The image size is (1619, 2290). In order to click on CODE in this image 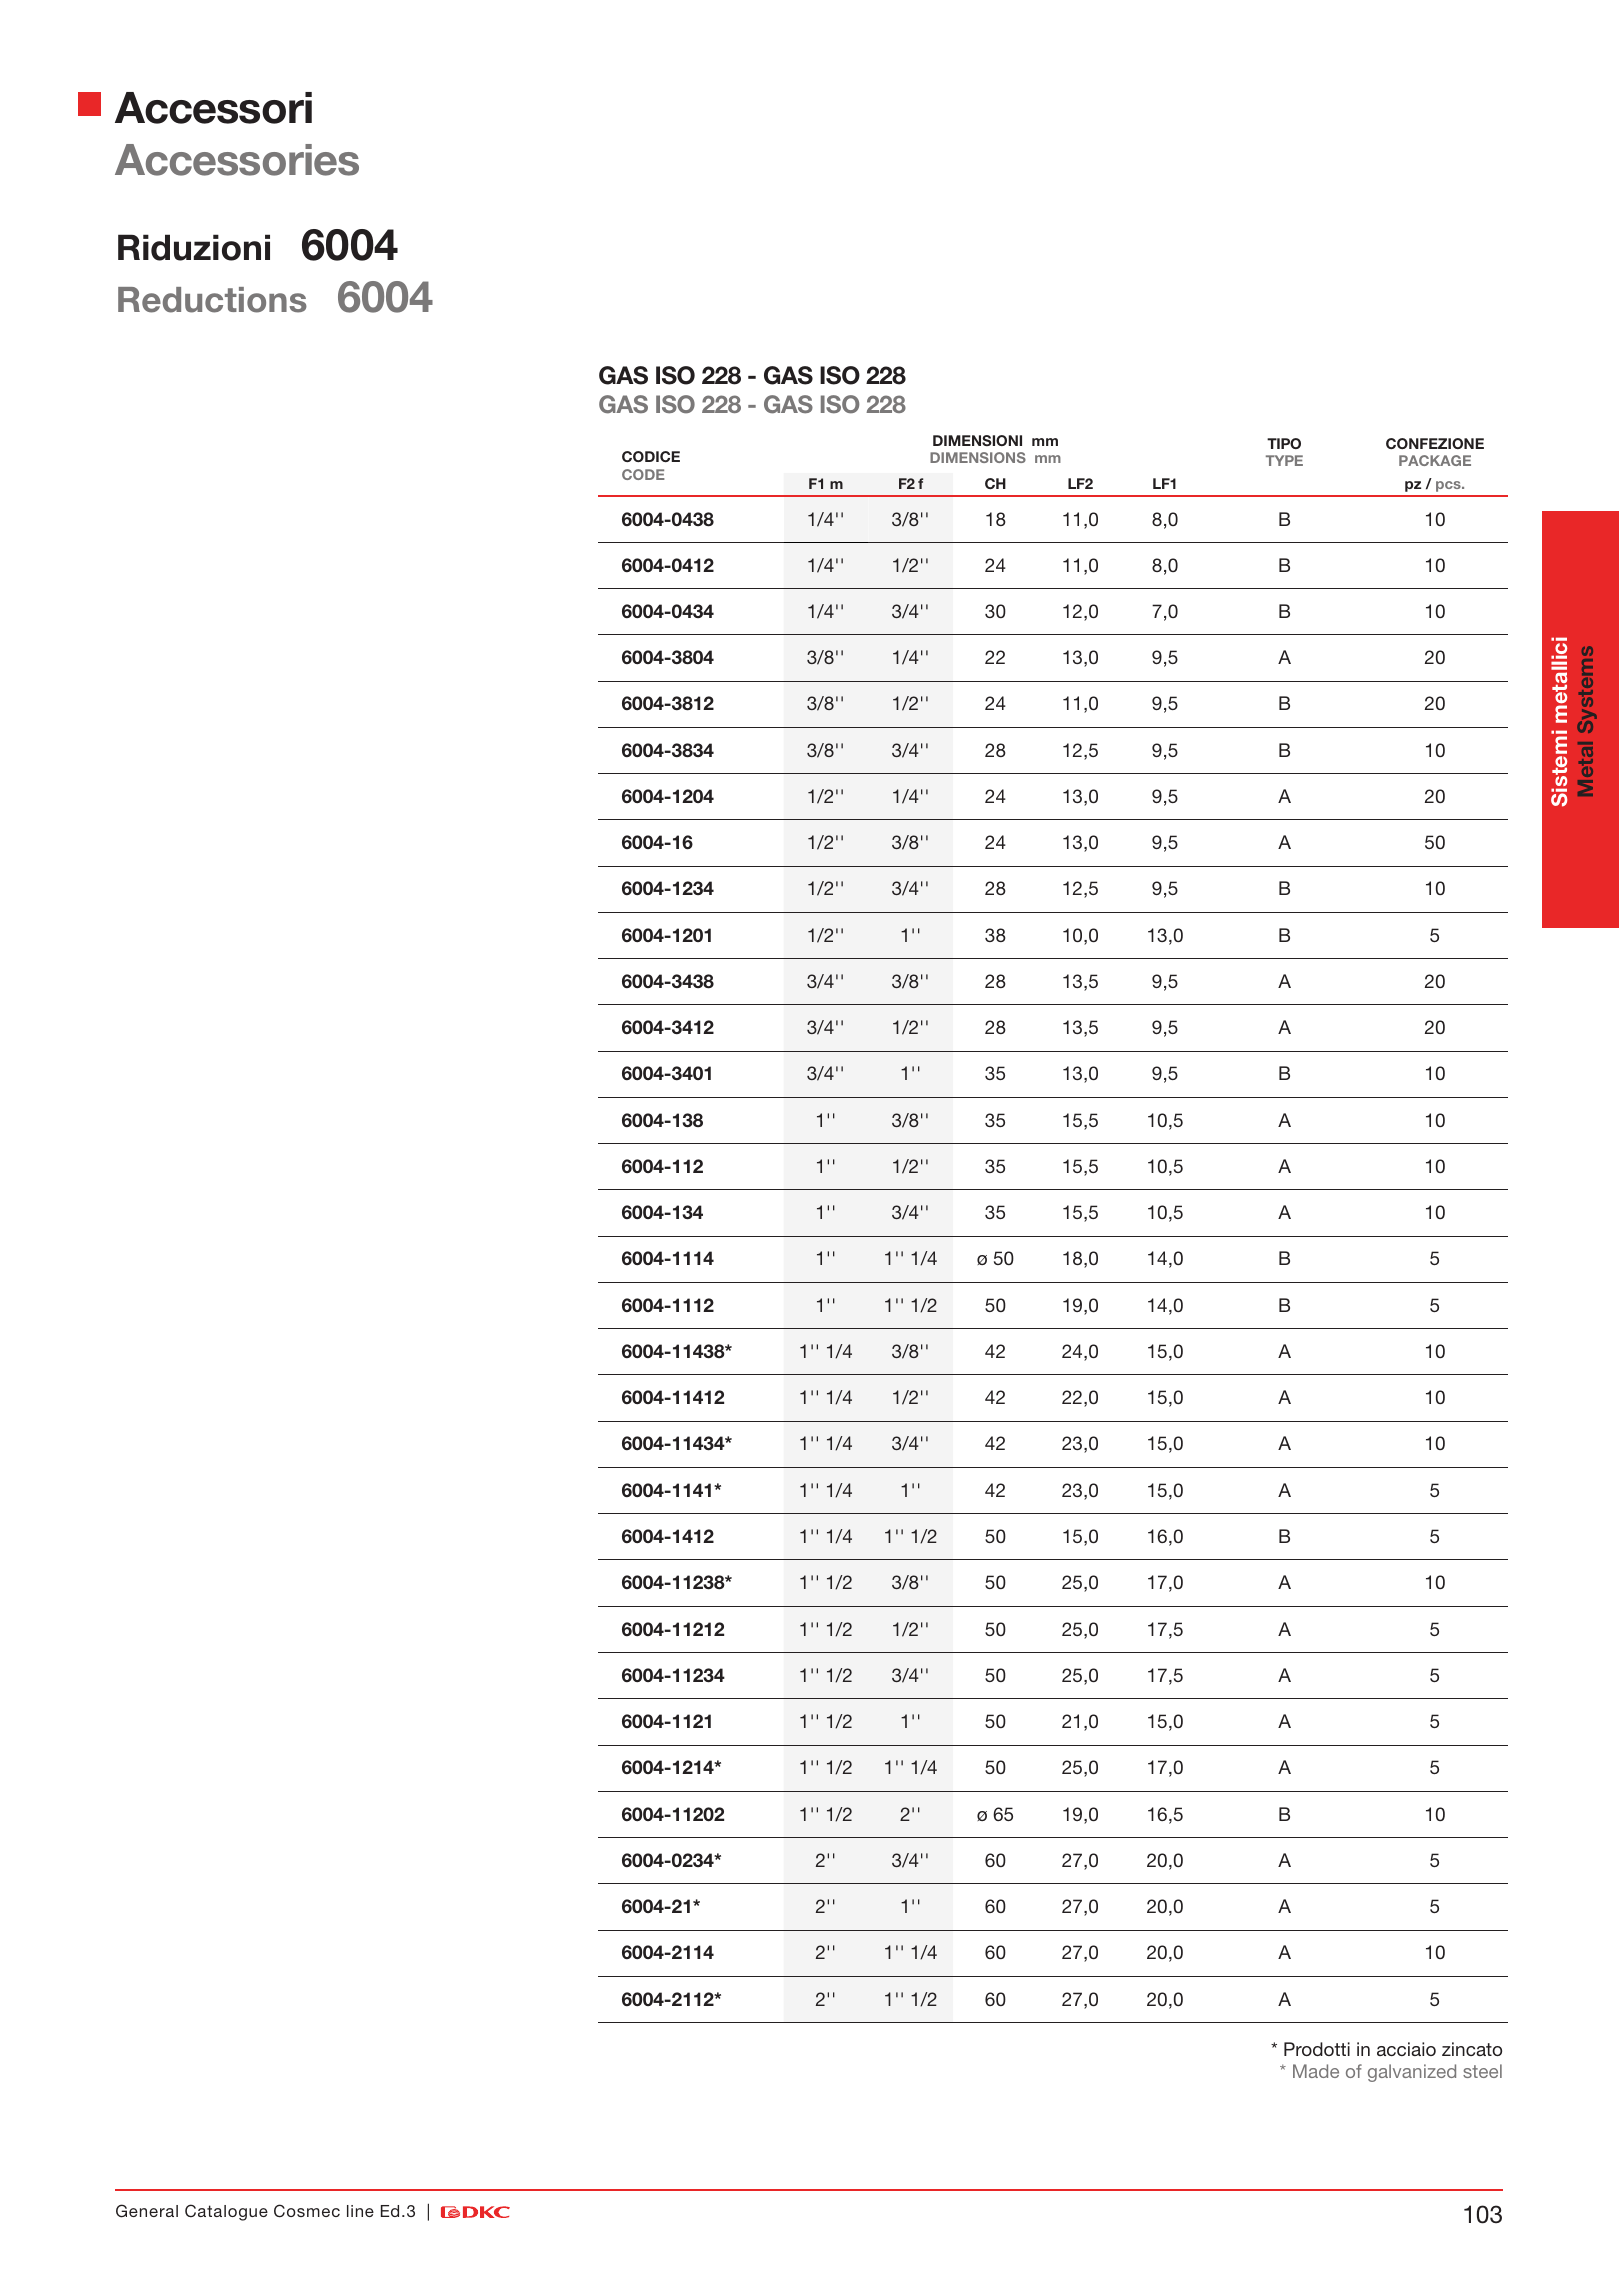, I will do `click(643, 474)`.
